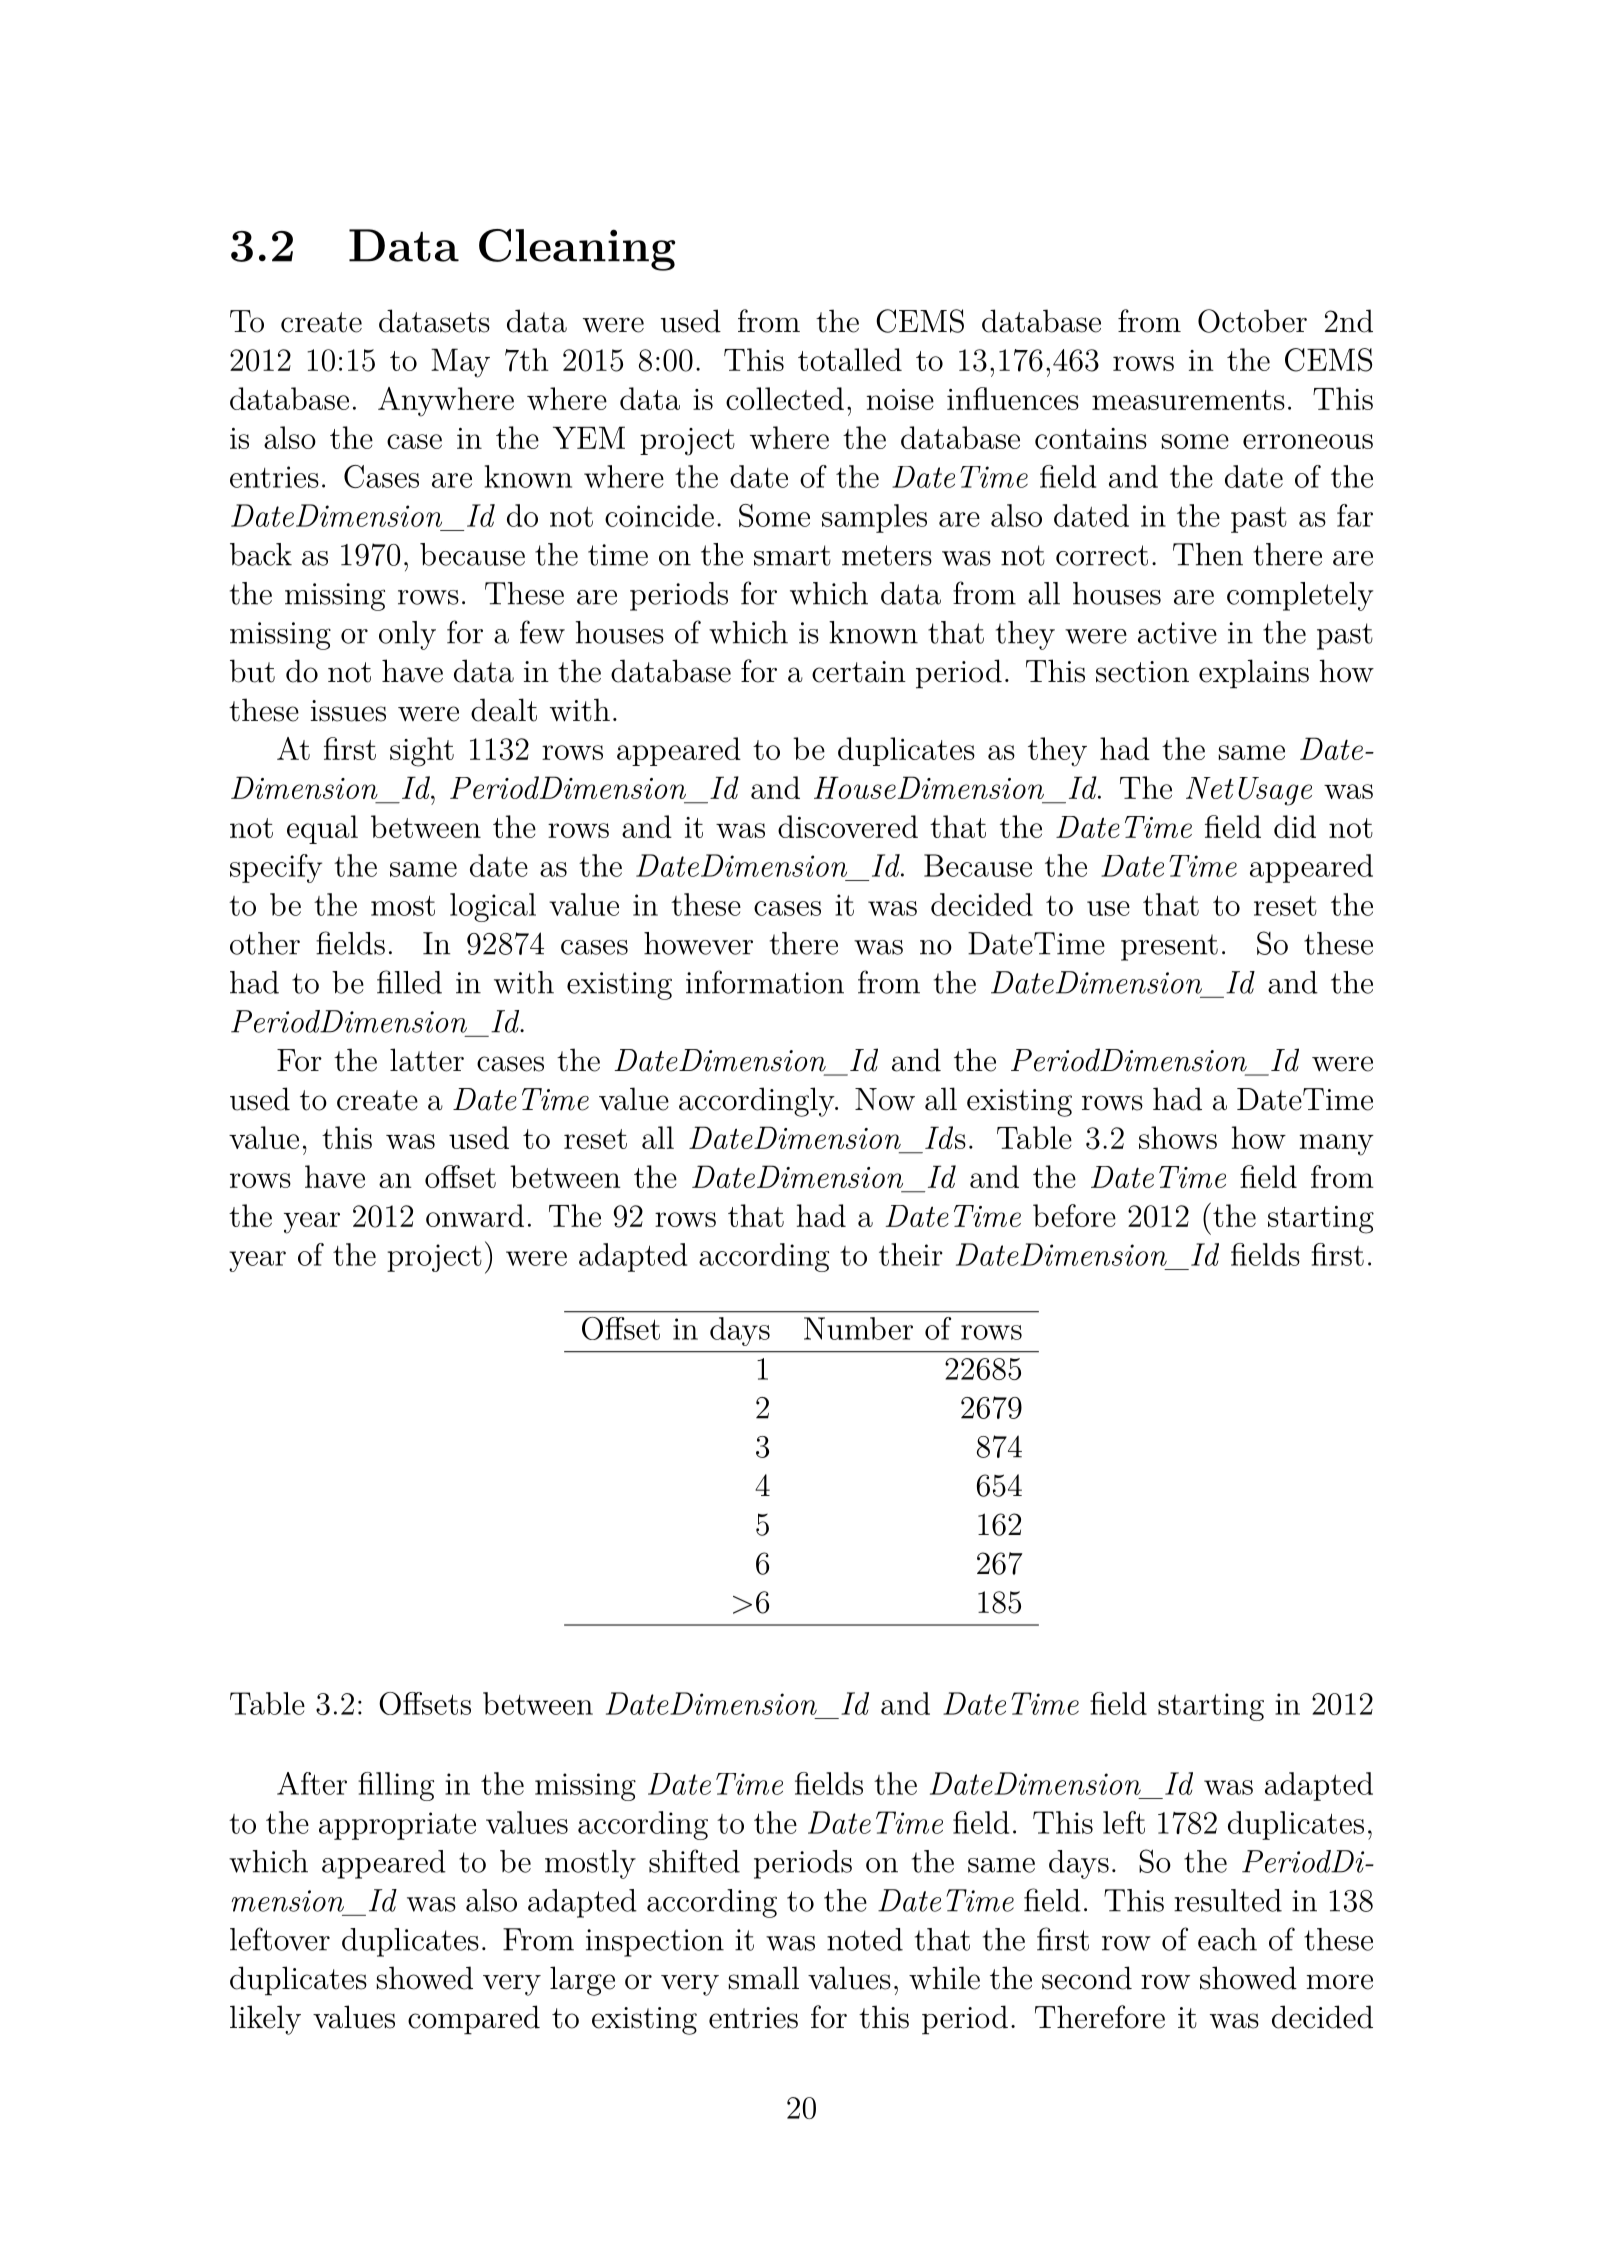  Describe the element at coordinates (859, 672) in the screenshot. I see `certain` at that location.
